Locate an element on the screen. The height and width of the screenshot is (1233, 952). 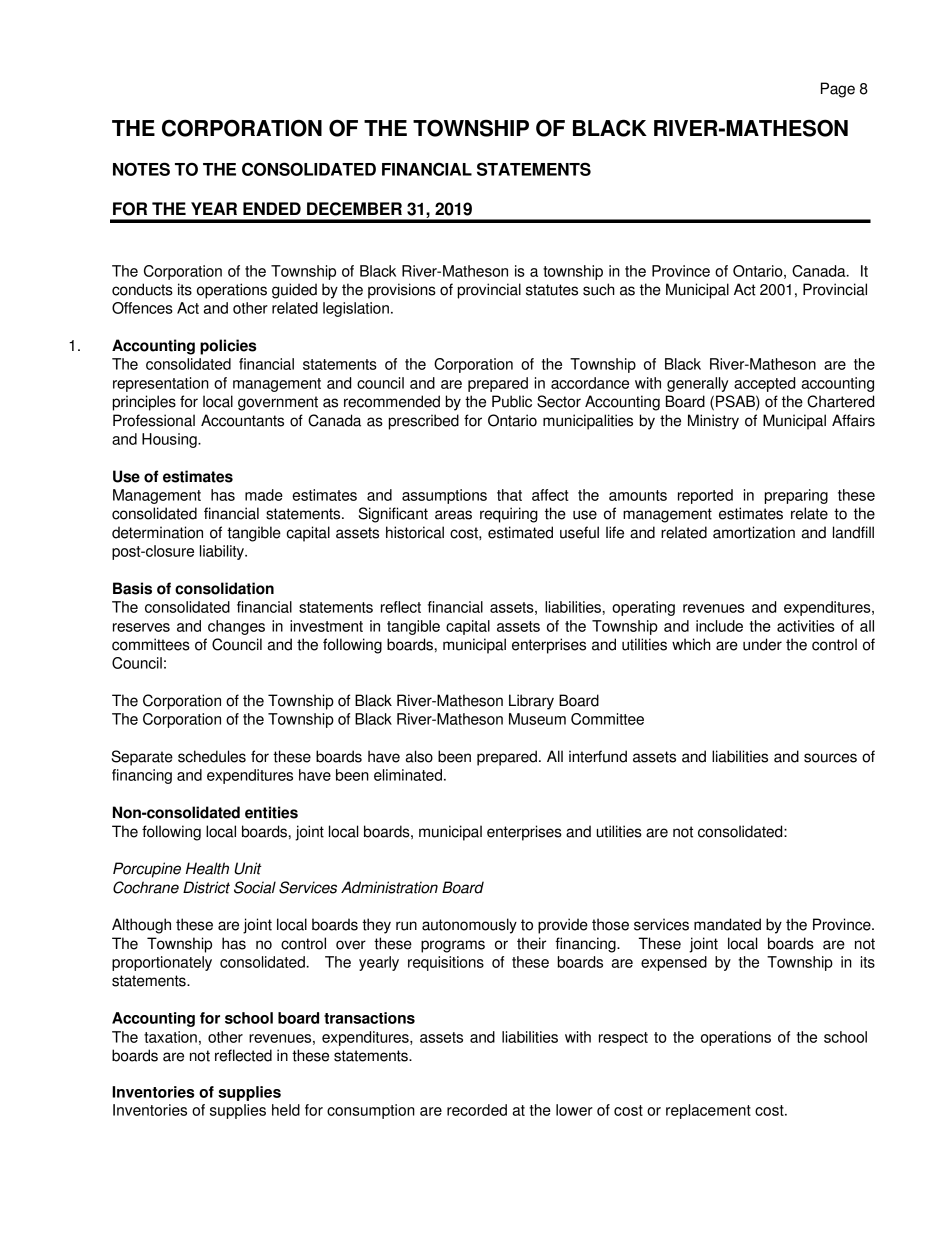
consolidation is located at coordinates (224, 588).
